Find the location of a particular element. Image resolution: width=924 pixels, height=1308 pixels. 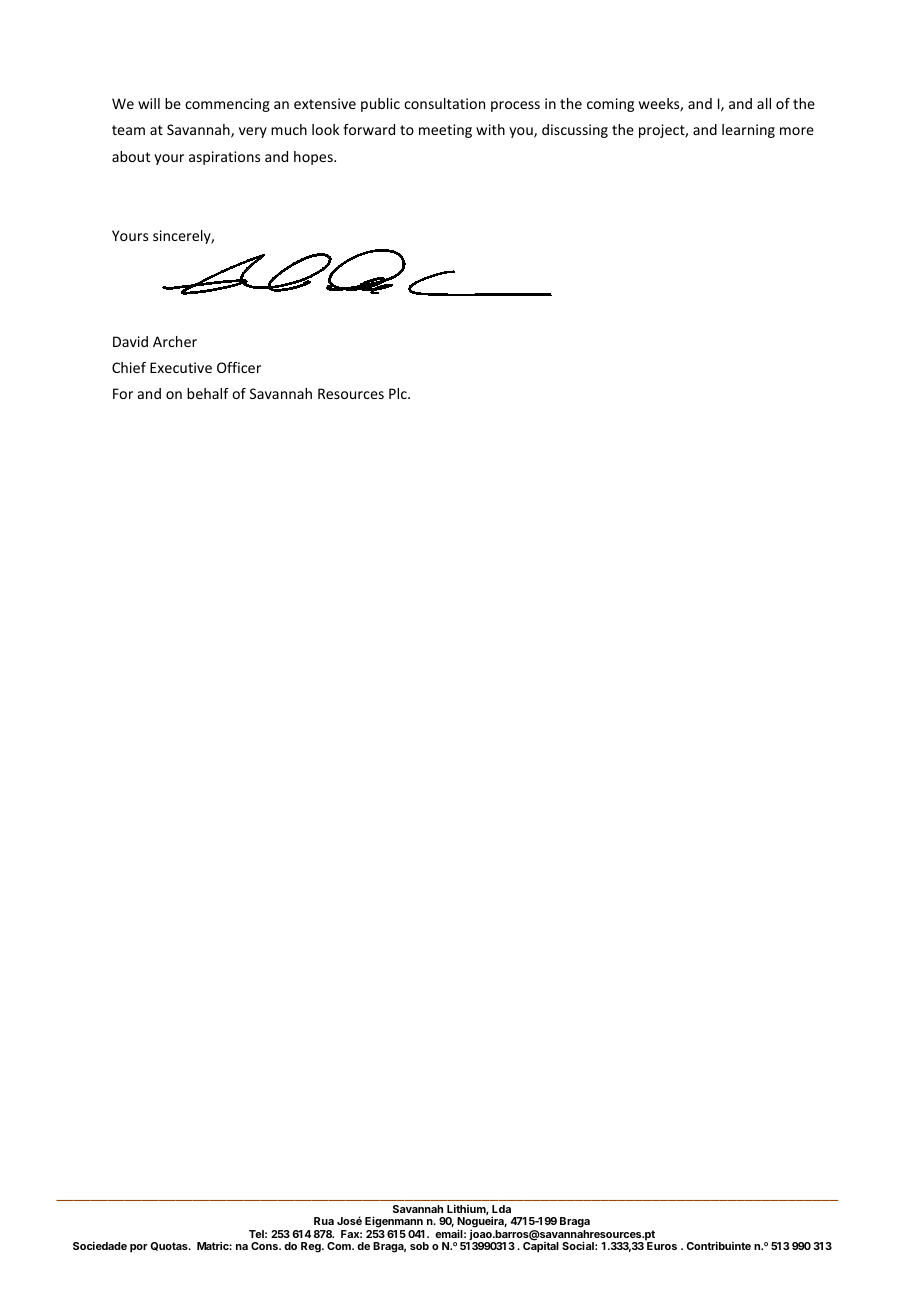

aspirations is located at coordinates (224, 158).
